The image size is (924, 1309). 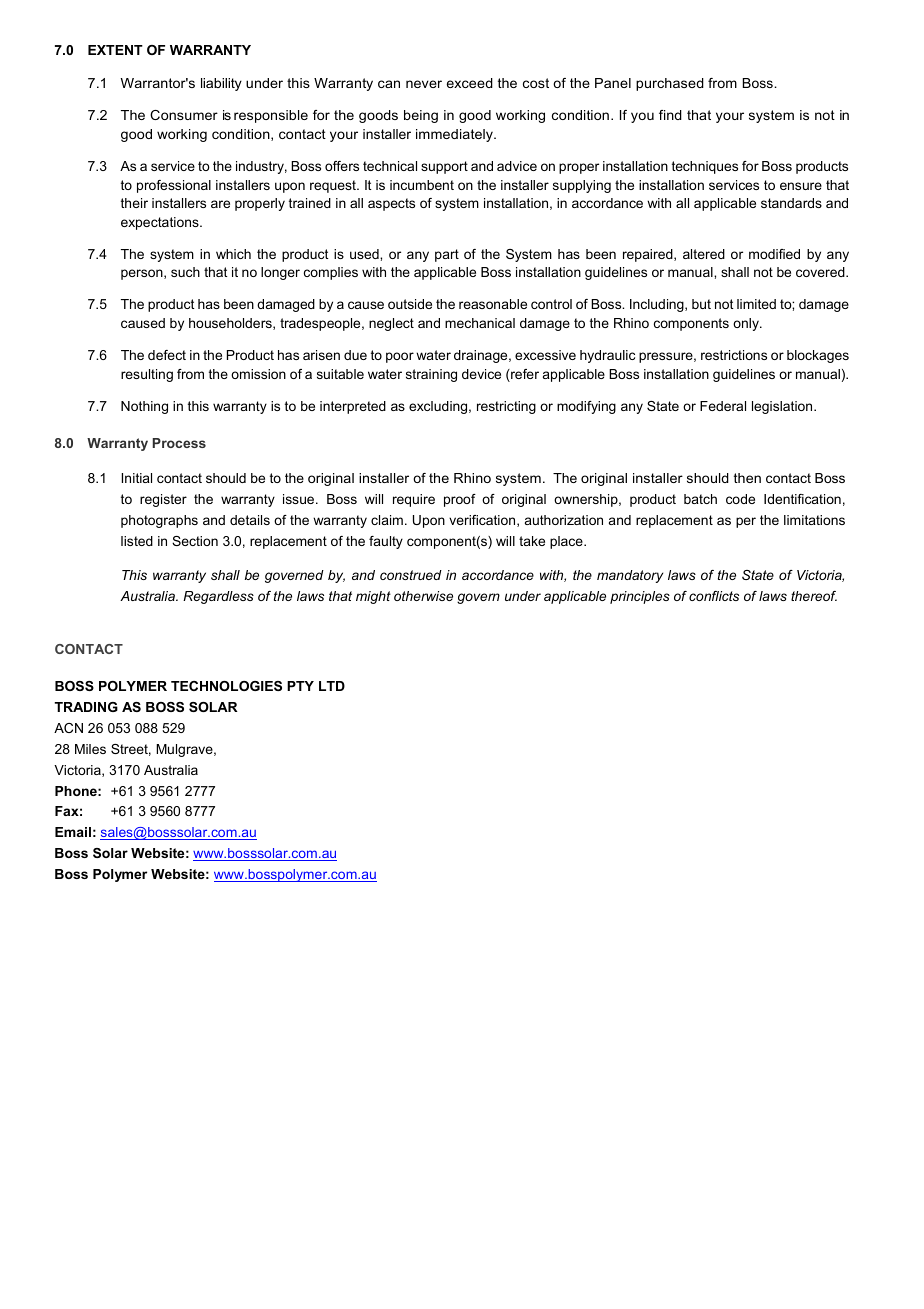 What do you see at coordinates (137, 541) in the screenshot?
I see `listed` at bounding box center [137, 541].
